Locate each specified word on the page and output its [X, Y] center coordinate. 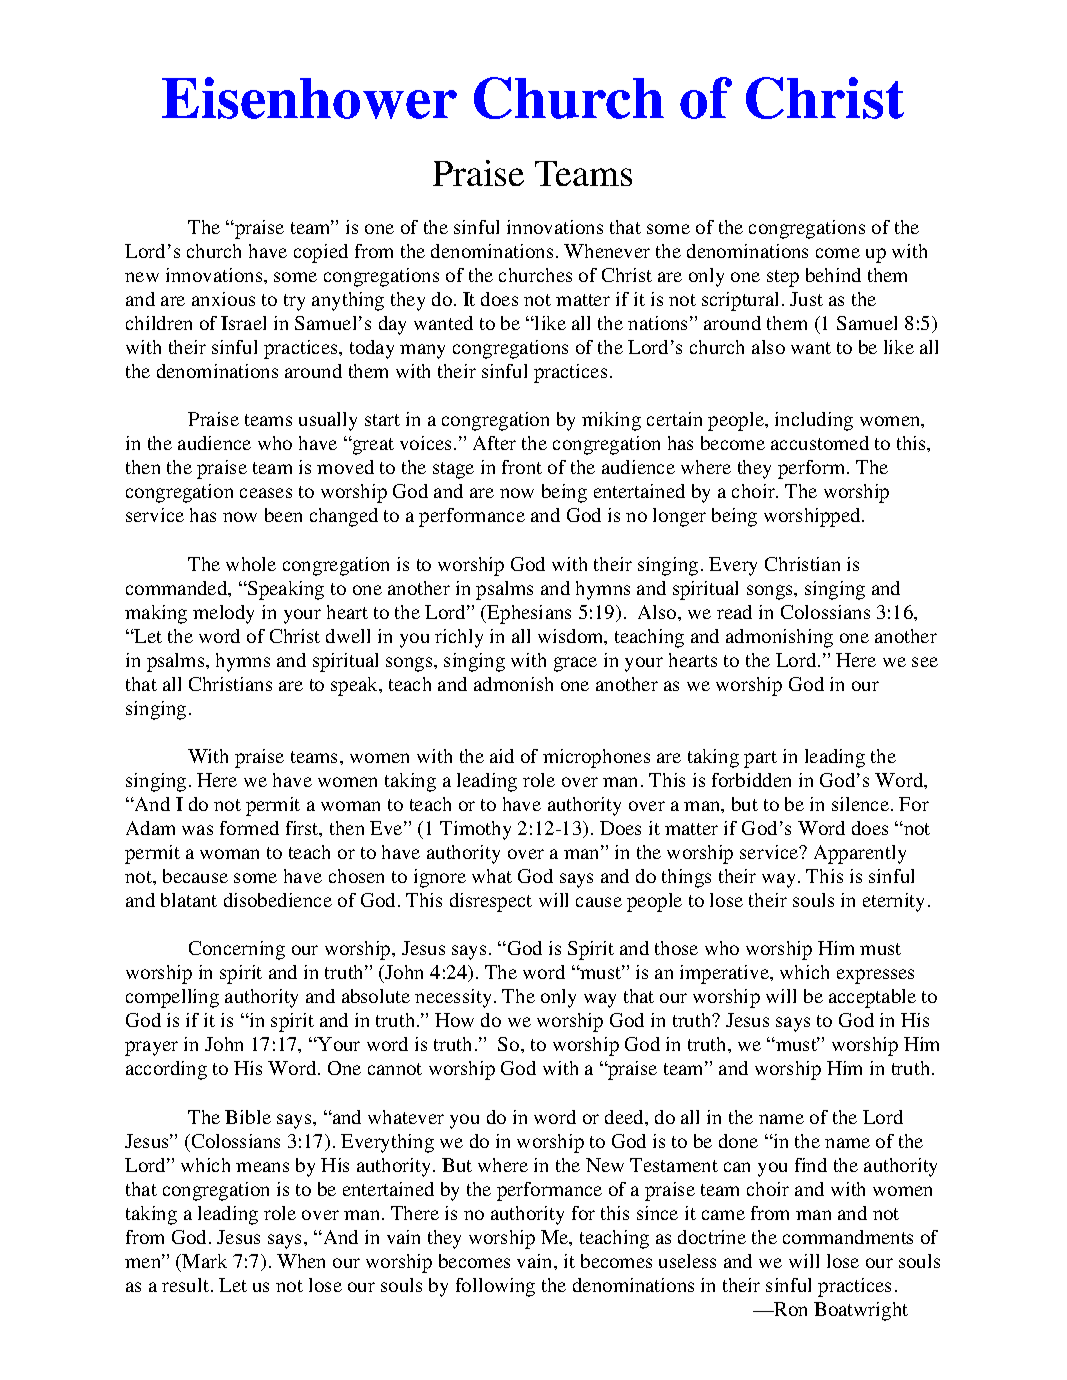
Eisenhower [309, 98]
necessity [453, 998]
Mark [204, 1261]
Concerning [237, 950]
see [925, 662]
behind [833, 275]
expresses [875, 976]
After [494, 443]
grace [575, 664]
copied [321, 253]
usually [328, 421]
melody [223, 614]
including [814, 421]
